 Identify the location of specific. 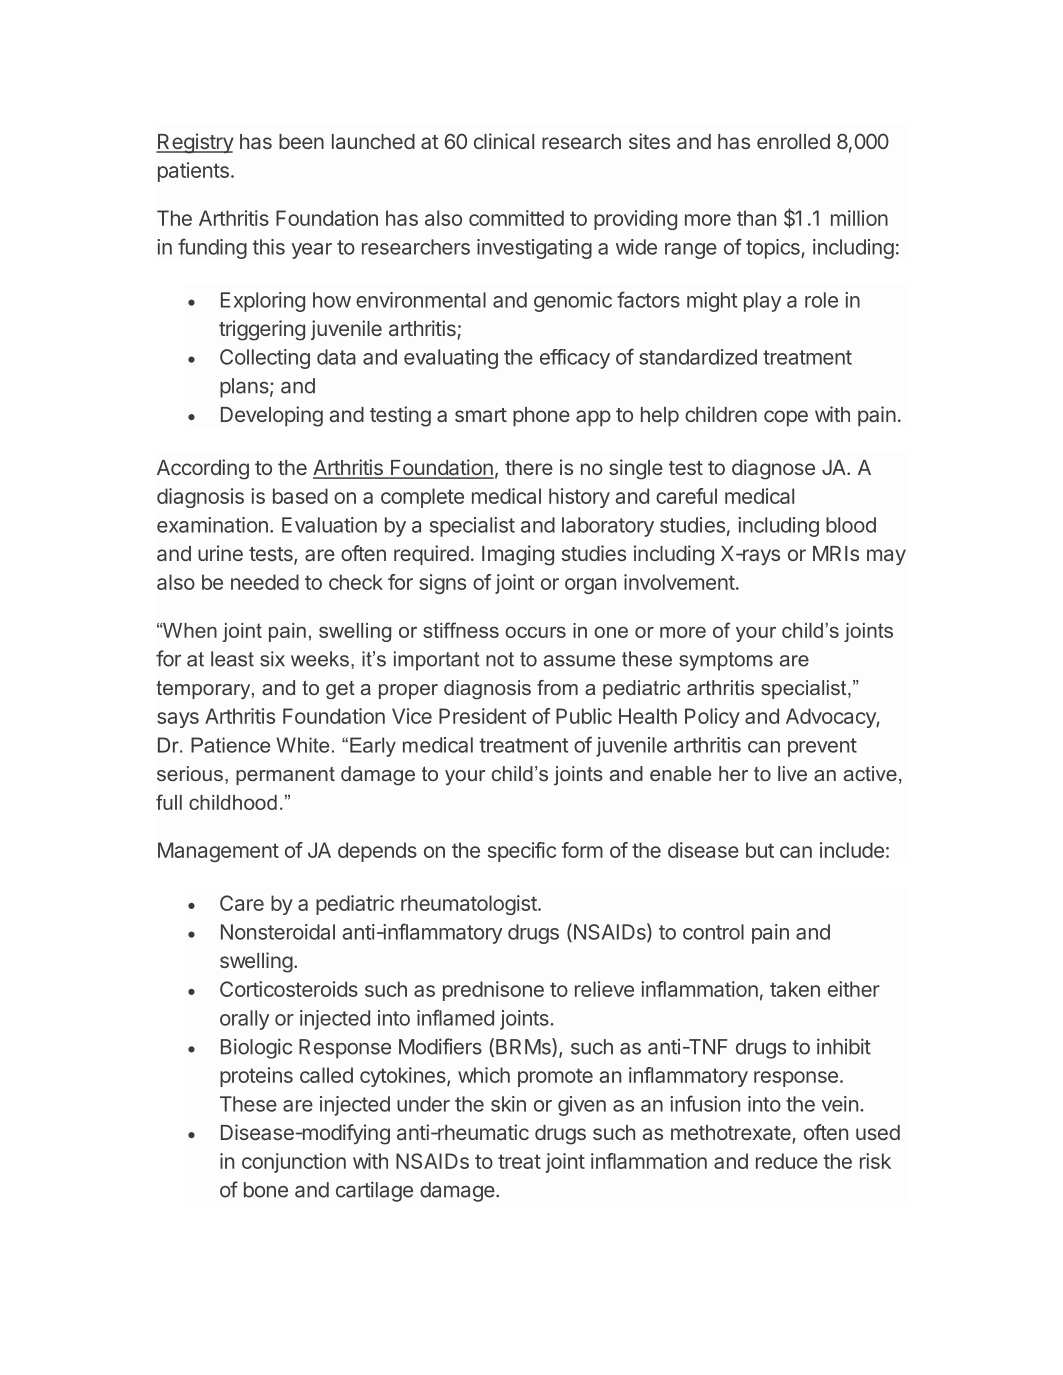
(522, 852).
